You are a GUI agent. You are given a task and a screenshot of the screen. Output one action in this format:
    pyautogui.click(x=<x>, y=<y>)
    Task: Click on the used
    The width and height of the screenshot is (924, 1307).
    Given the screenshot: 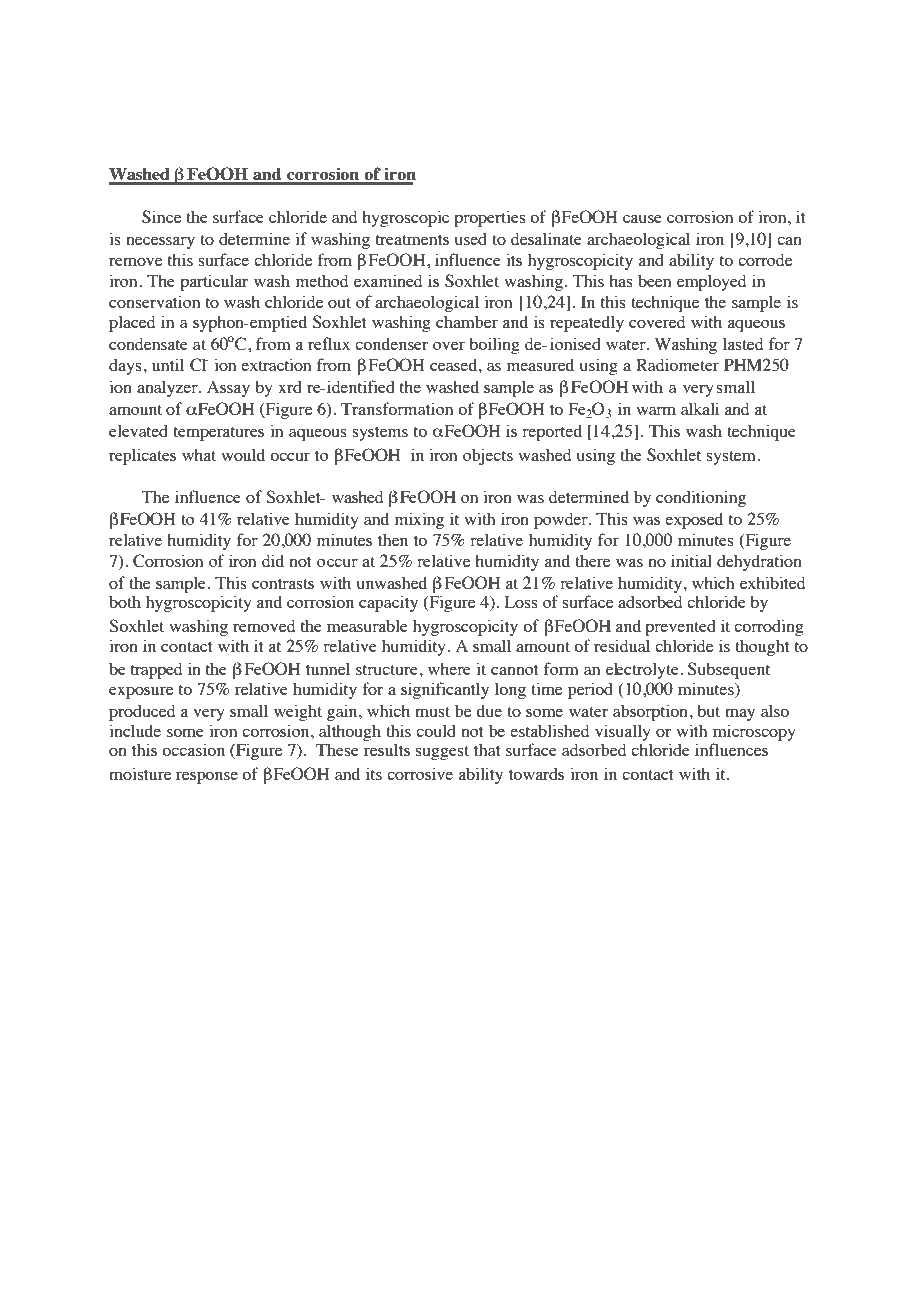 What is the action you would take?
    pyautogui.click(x=471, y=238)
